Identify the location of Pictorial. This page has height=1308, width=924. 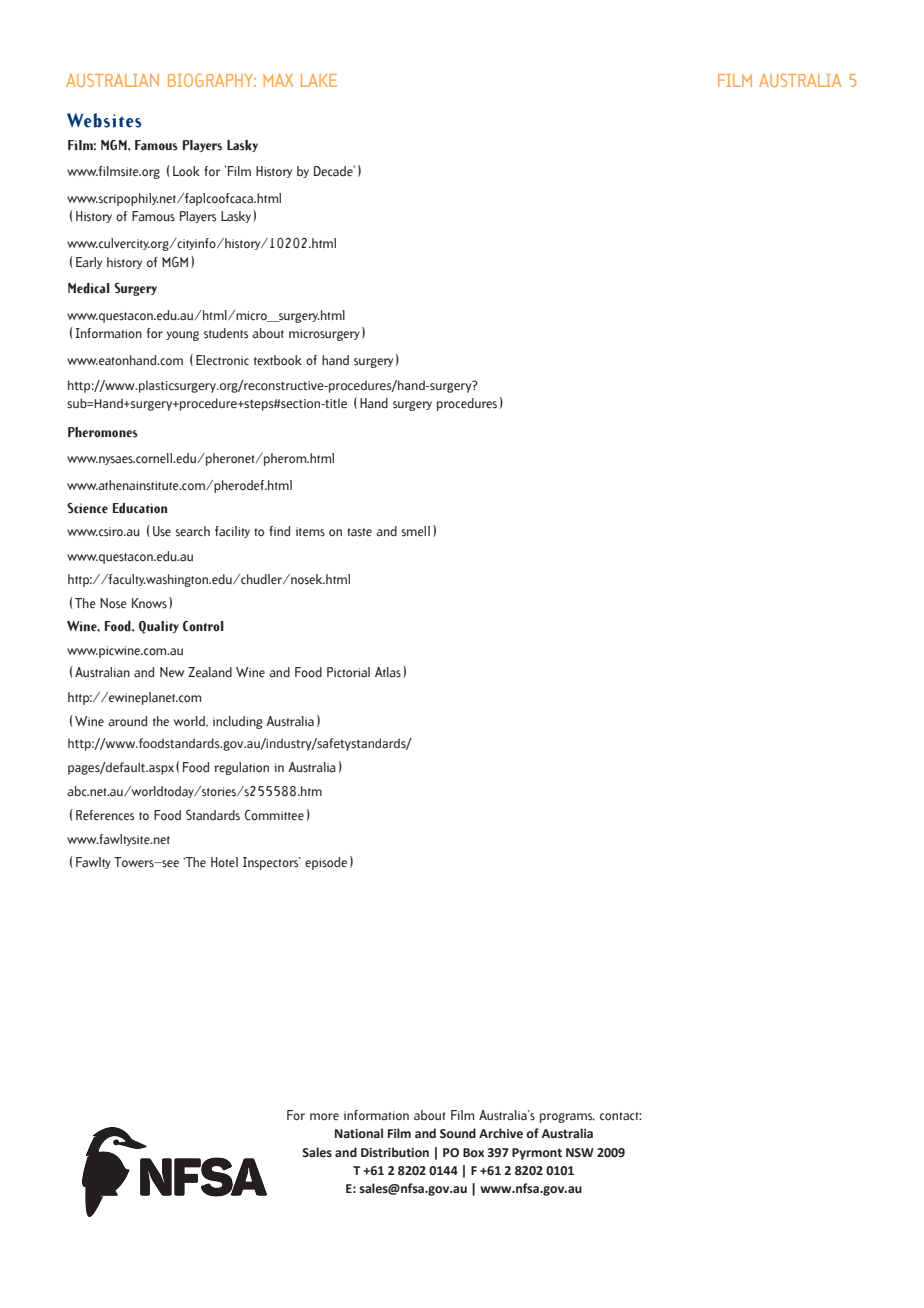
(348, 672).
